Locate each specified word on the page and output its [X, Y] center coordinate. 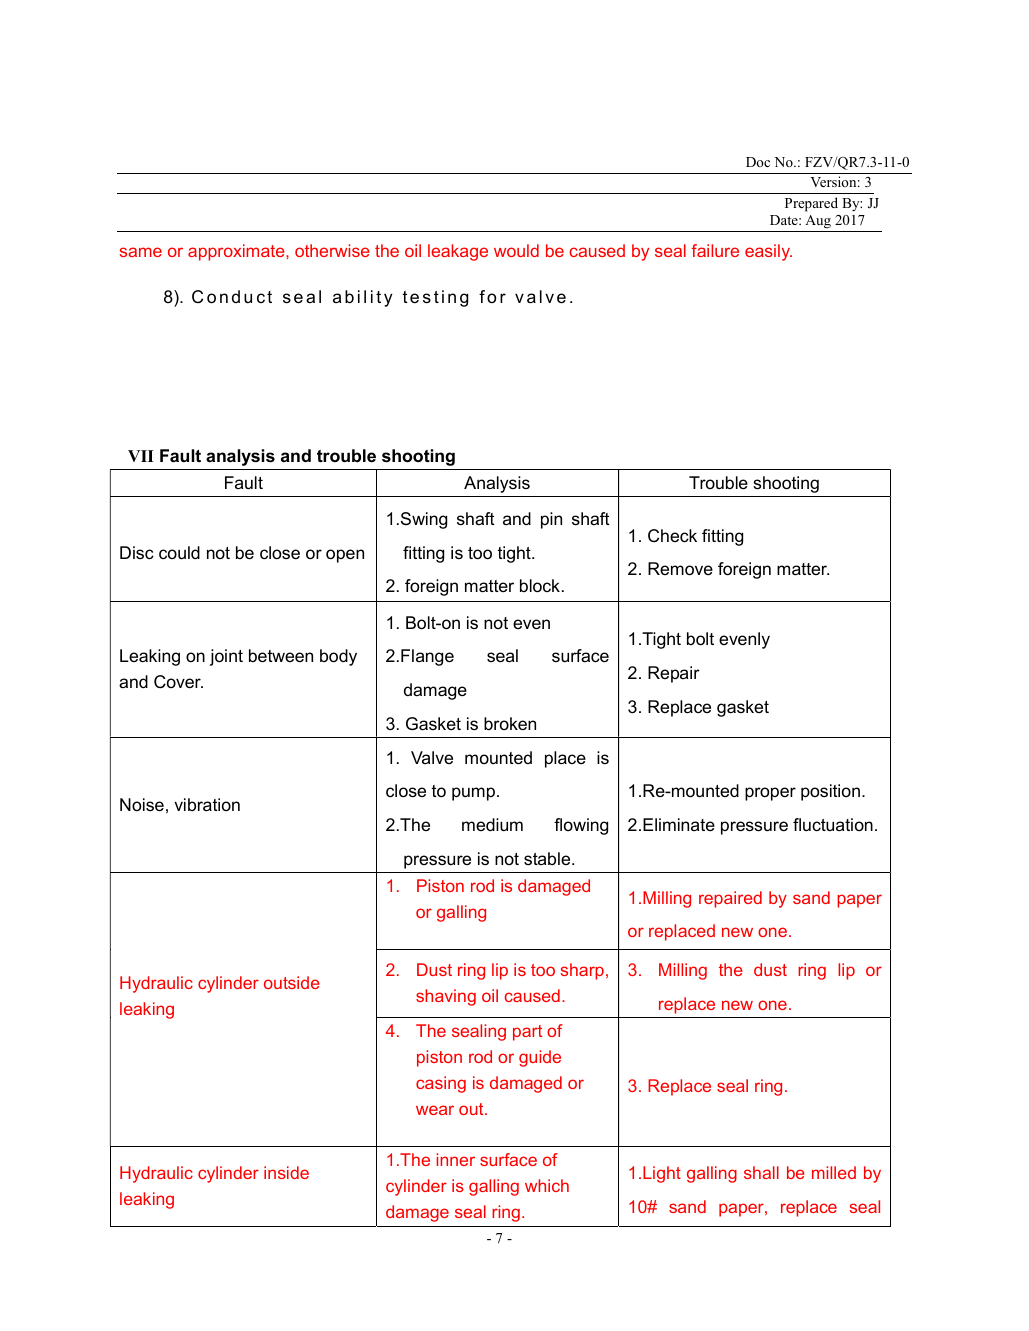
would [516, 250]
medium [492, 824]
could [179, 553]
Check [672, 536]
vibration [207, 804]
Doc [758, 162]
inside [286, 1172]
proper [770, 794]
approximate [237, 252]
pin [551, 520]
